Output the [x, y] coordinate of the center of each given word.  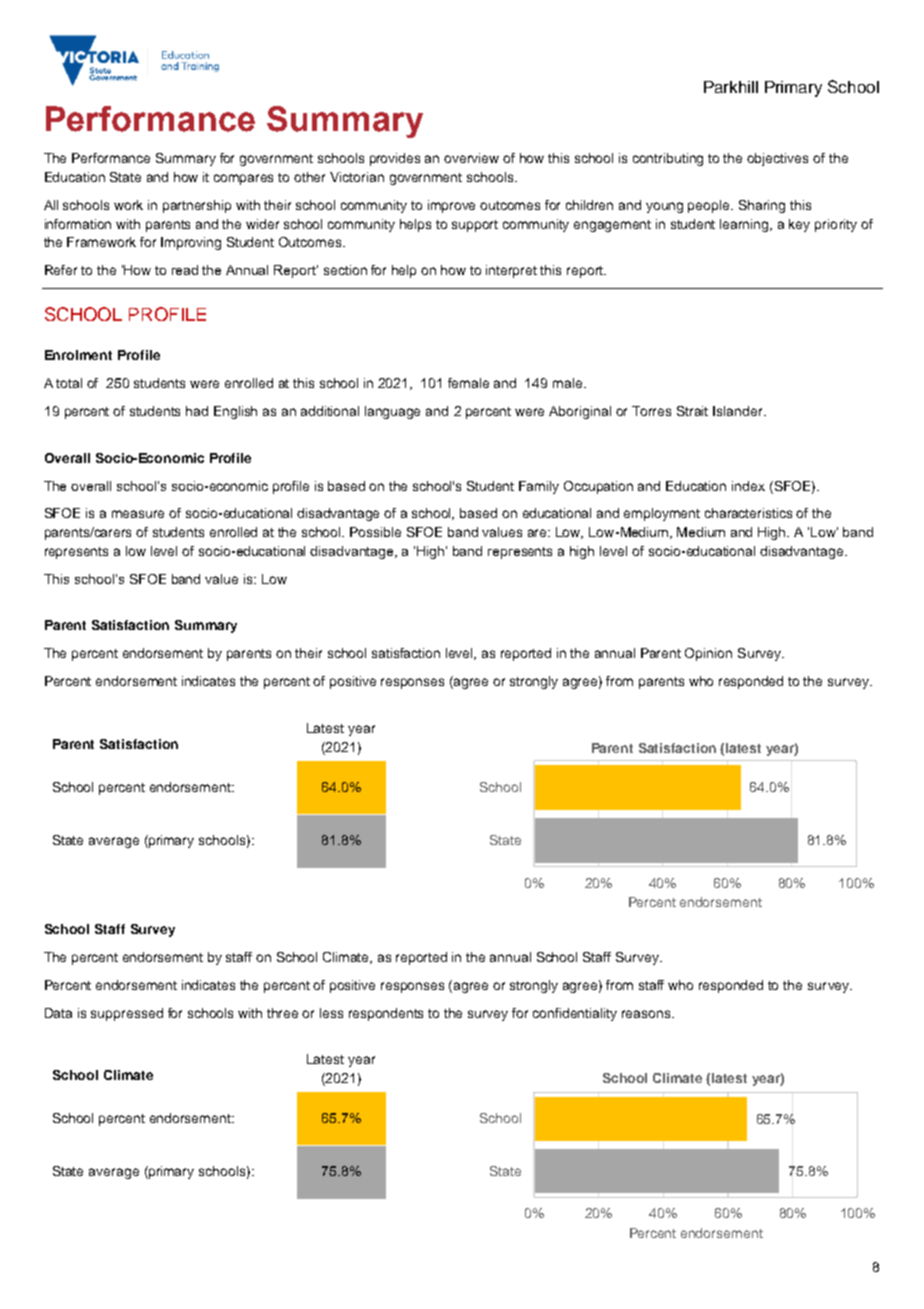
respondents [386, 1014]
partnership [197, 206]
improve [451, 206]
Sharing [762, 206]
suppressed [127, 1014]
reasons [647, 1014]
